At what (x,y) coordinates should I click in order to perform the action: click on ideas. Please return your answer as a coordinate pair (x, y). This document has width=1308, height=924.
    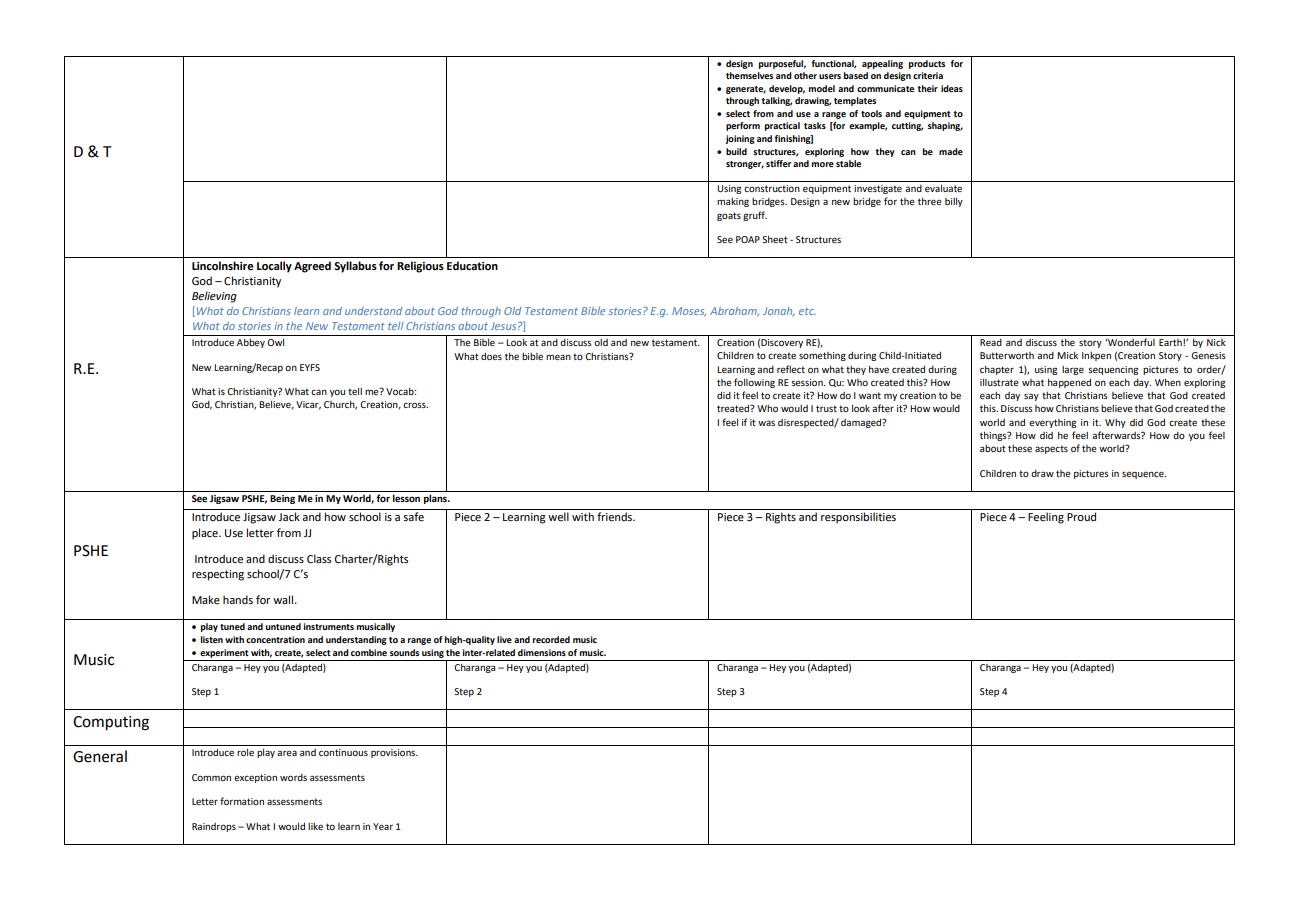
    Looking at the image, I should click on (952, 88).
